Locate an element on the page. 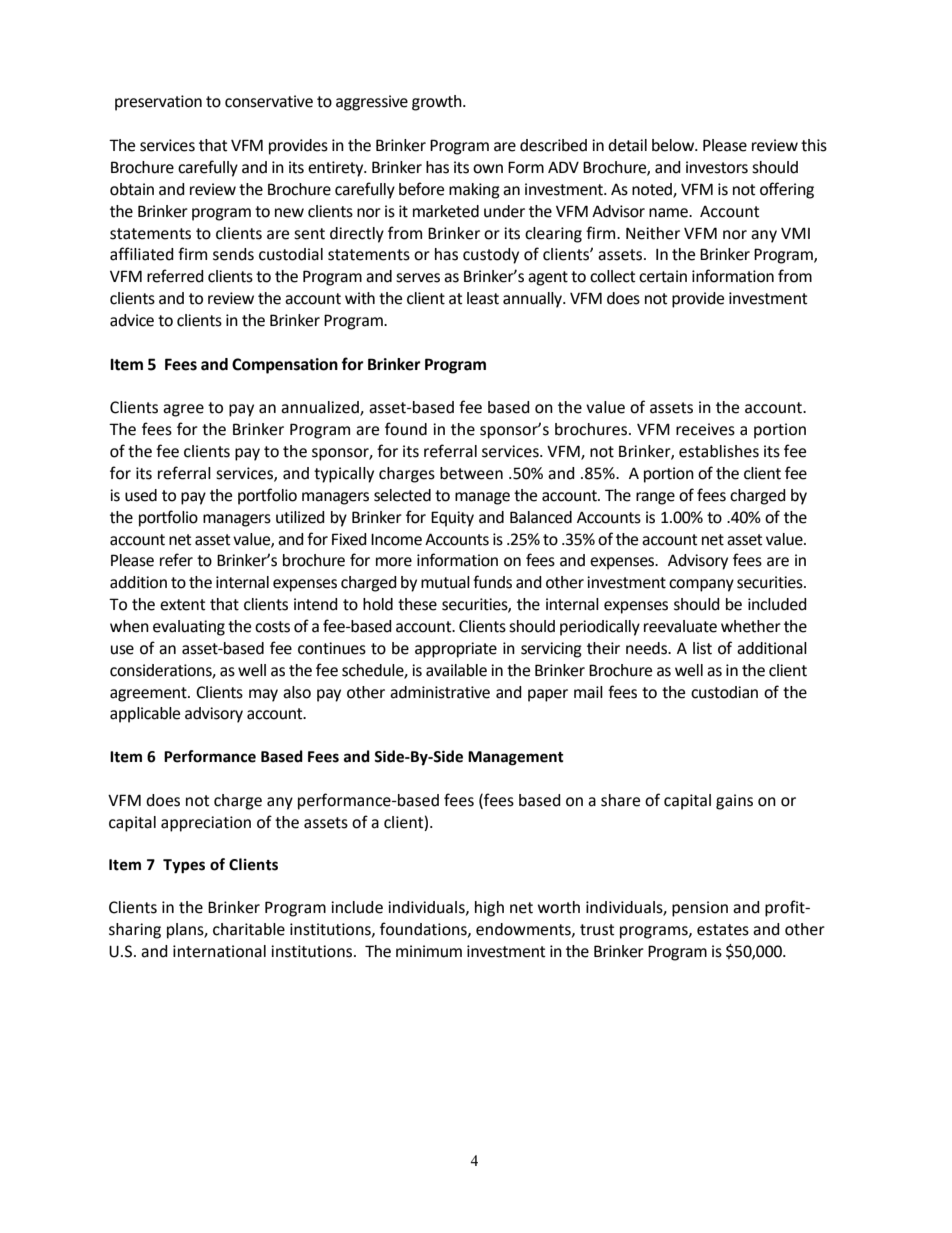 This image has height=1233, width=952. preservation is located at coordinates (158, 103).
